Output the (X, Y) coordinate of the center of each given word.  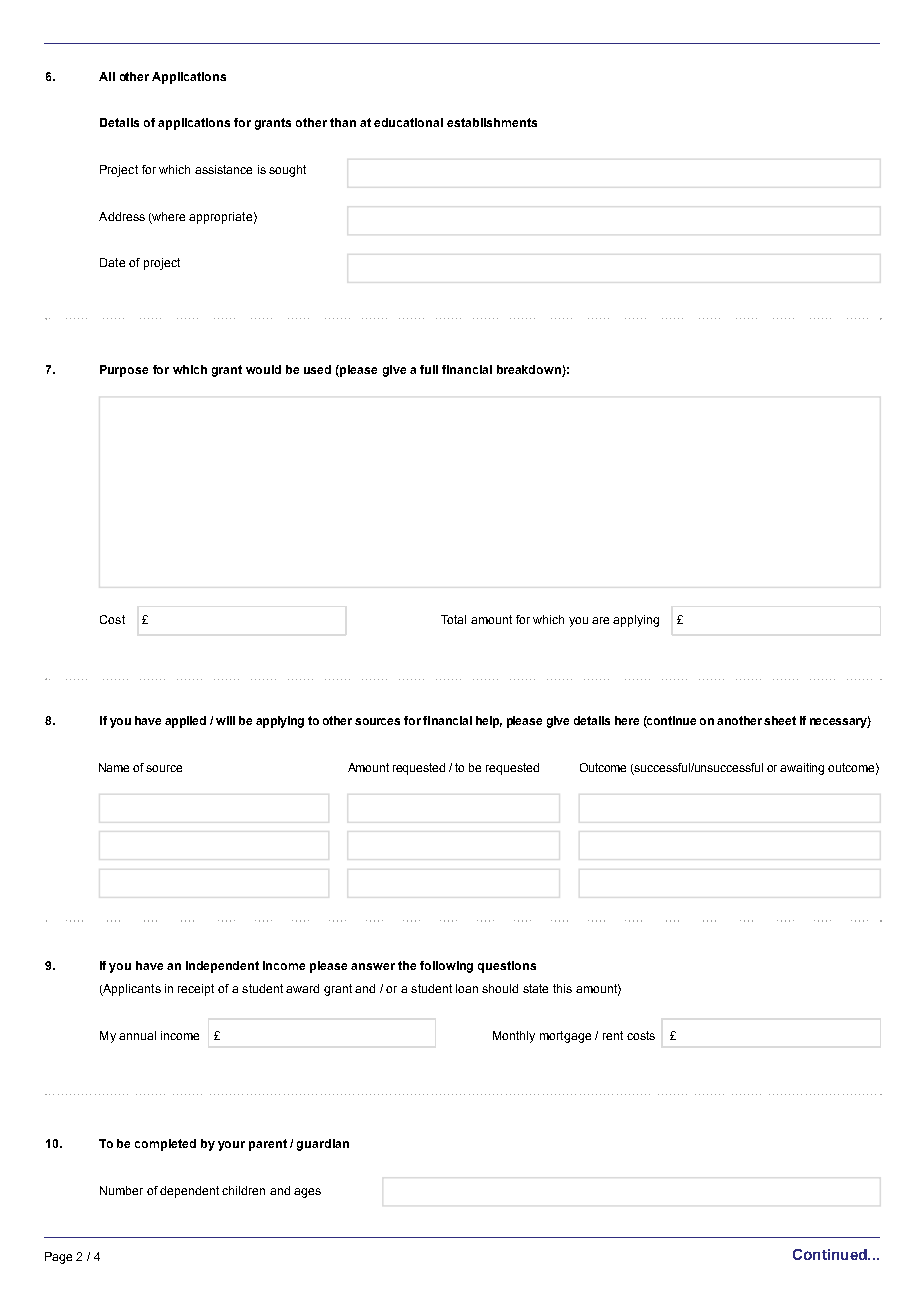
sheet (780, 720)
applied (185, 722)
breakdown (529, 369)
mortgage (565, 1037)
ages (307, 1193)
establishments (492, 122)
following (446, 967)
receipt (196, 990)
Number (121, 1190)
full (429, 369)
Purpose (124, 371)
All (107, 76)
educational (408, 122)
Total (453, 619)
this (562, 988)
